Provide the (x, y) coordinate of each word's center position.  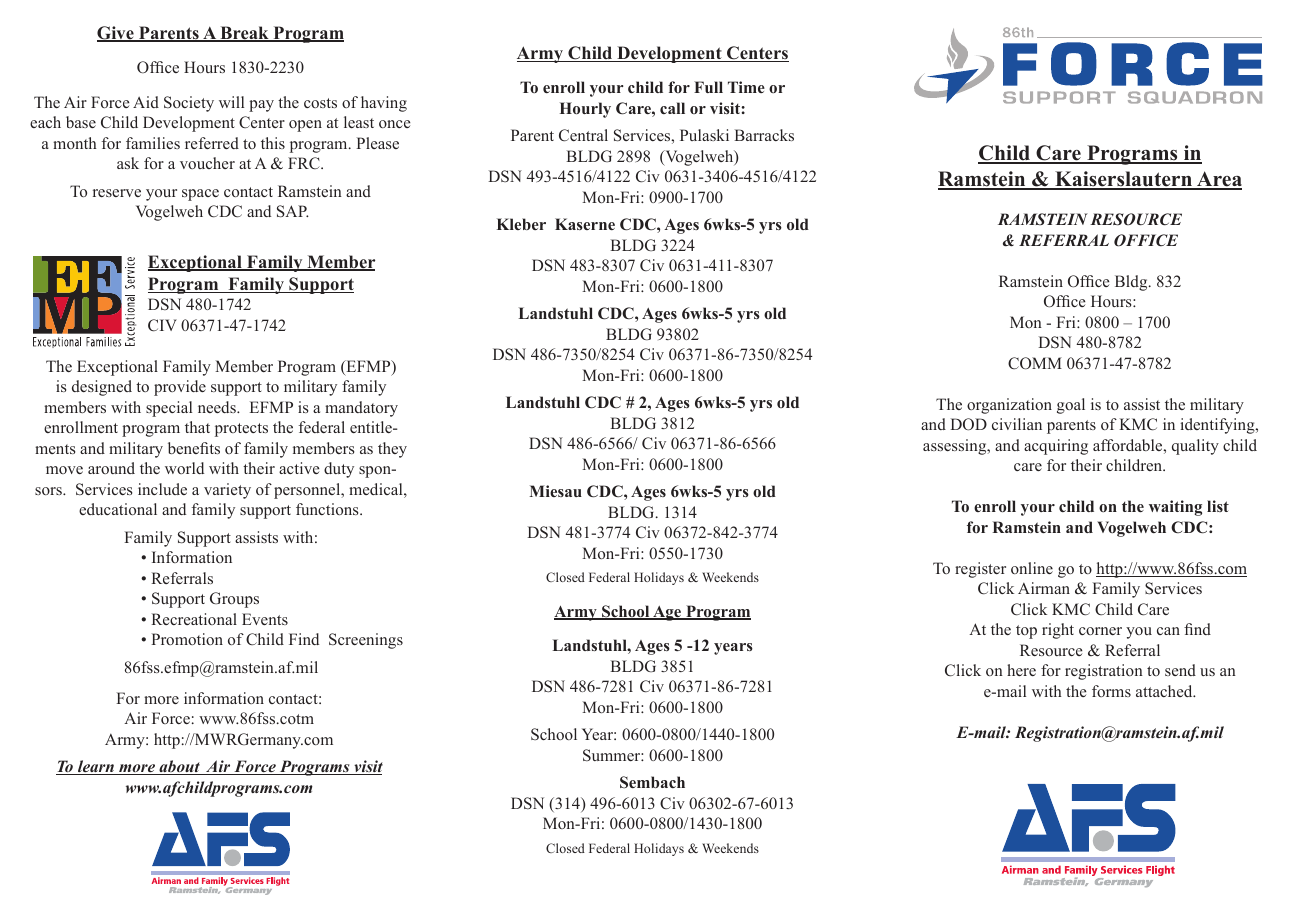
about (179, 767)
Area (1218, 180)
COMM (1035, 363)
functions (328, 509)
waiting (1175, 508)
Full (708, 87)
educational (118, 509)
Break (244, 34)
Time (746, 87)
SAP (293, 211)
